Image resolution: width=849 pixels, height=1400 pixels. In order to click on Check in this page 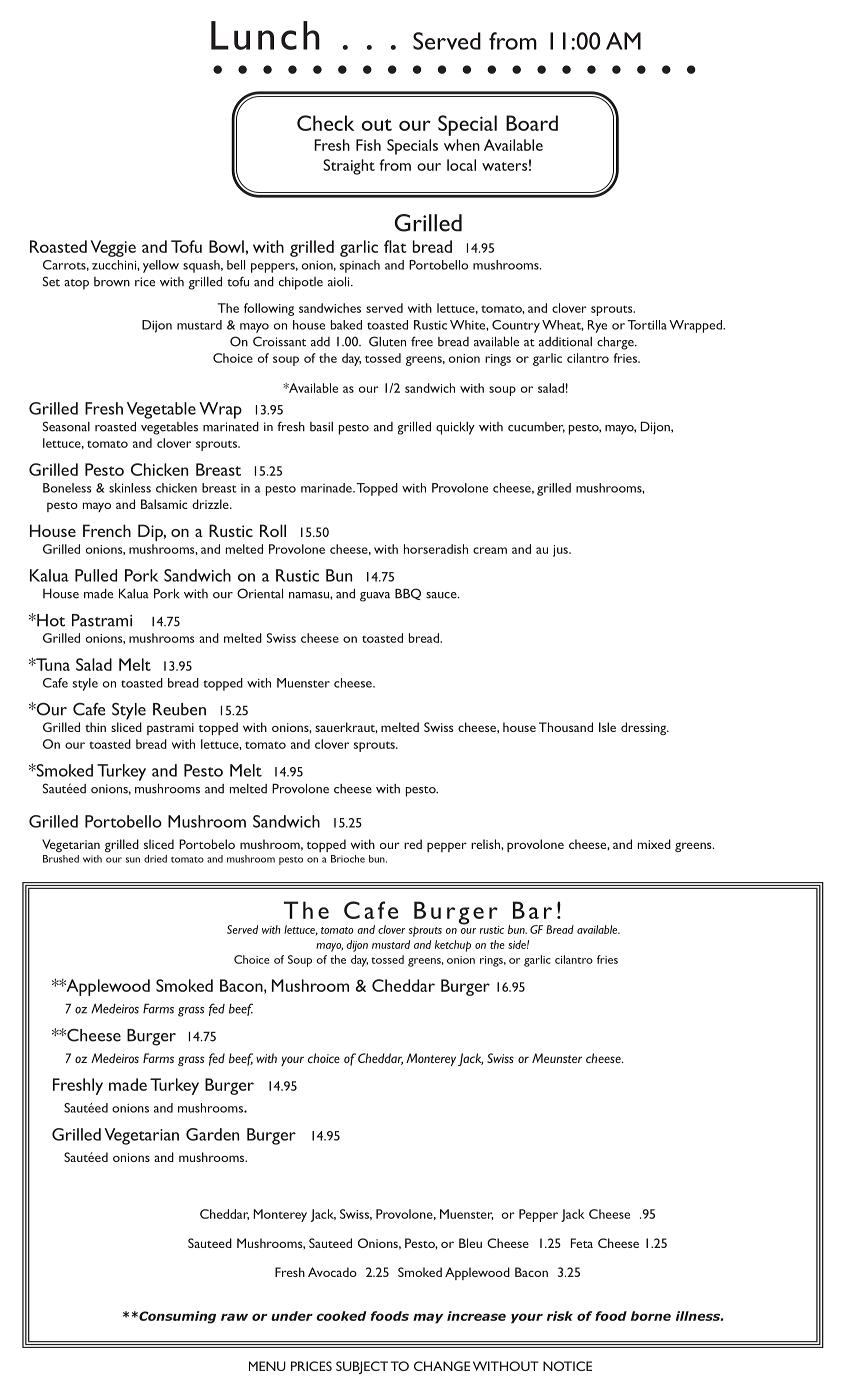, I will do `click(325, 123)`.
